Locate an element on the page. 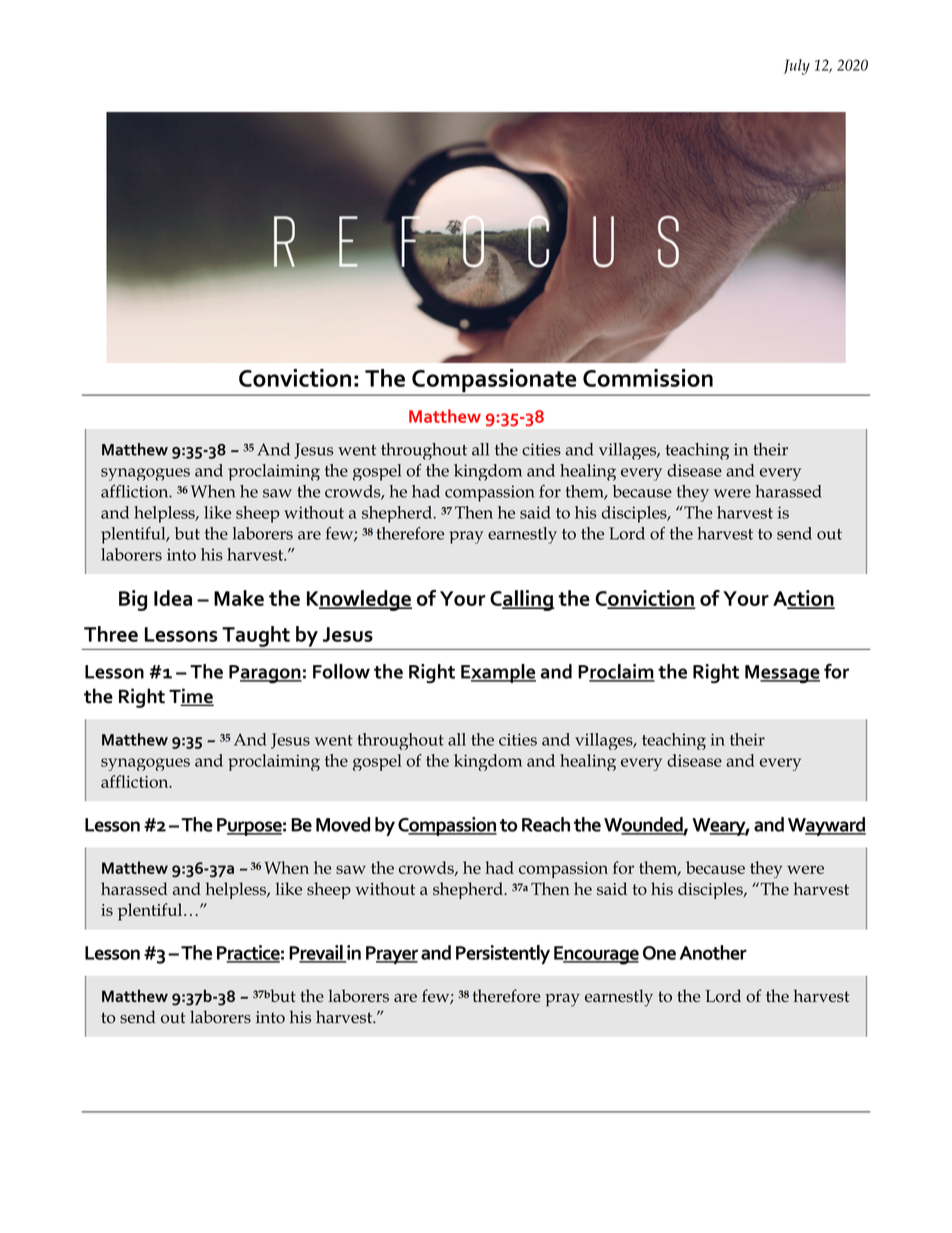  Persistently is located at coordinates (503, 954).
